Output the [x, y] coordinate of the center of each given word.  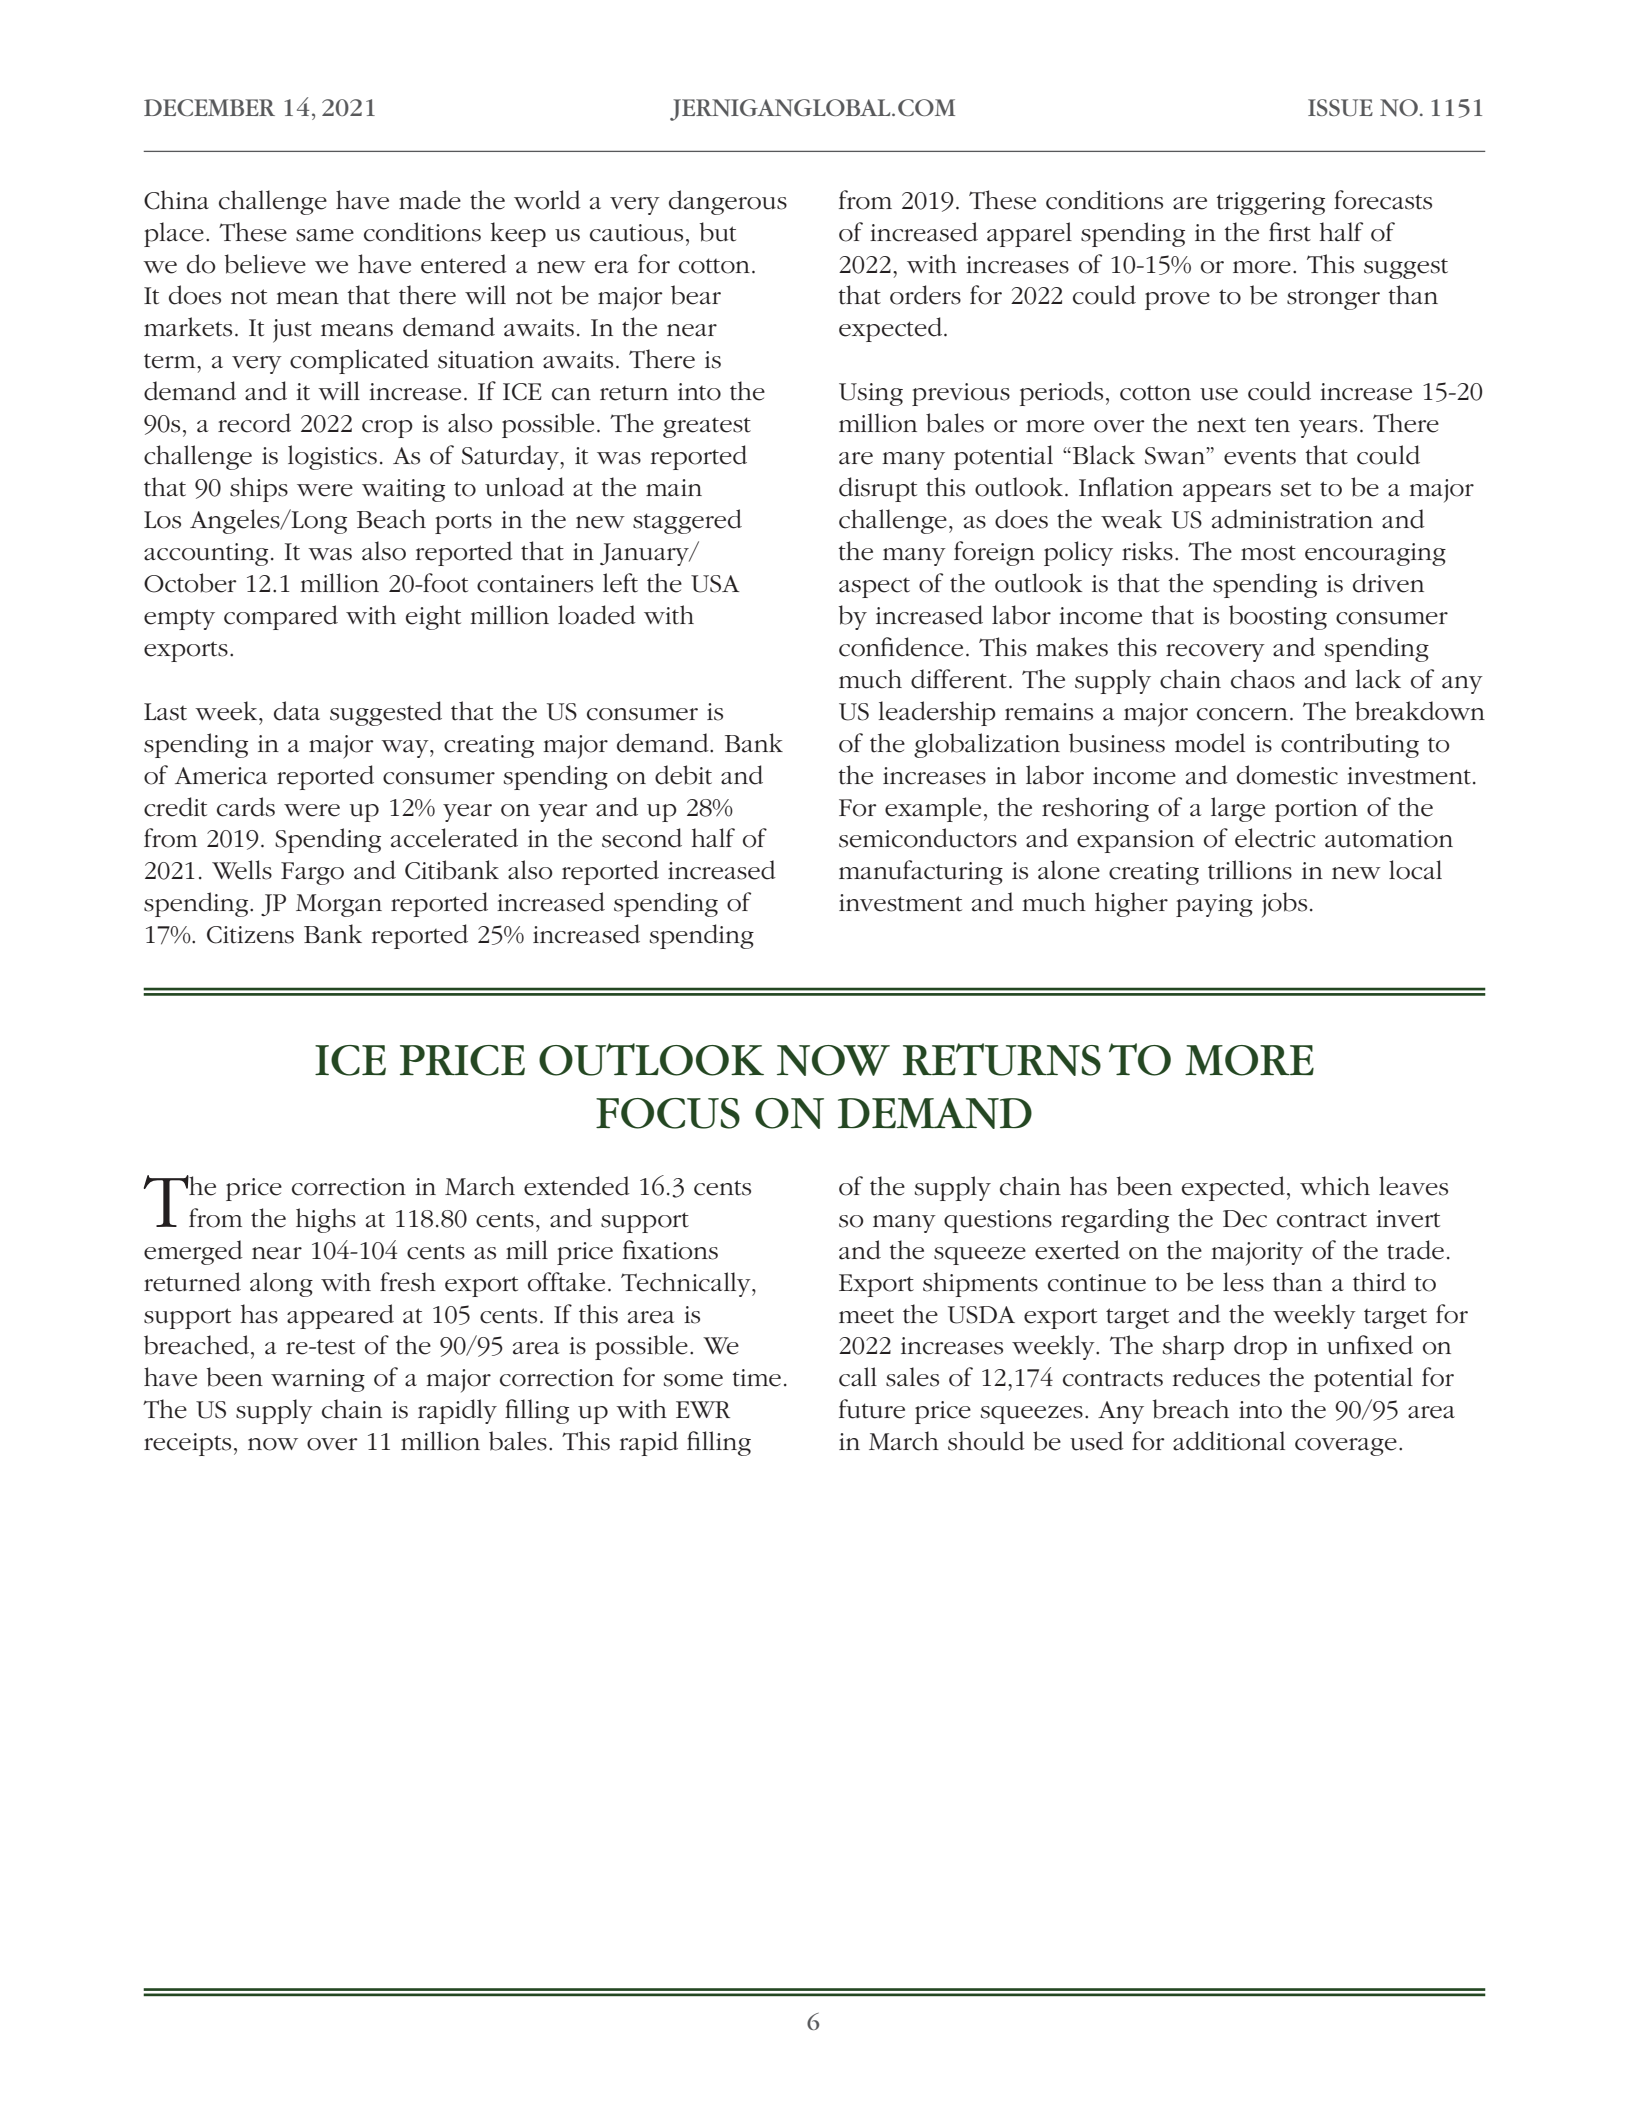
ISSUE [1340, 107]
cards [246, 807]
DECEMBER [209, 107]
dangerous [728, 202]
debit [683, 775]
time [757, 1378]
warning [318, 1380]
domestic [1287, 775]
